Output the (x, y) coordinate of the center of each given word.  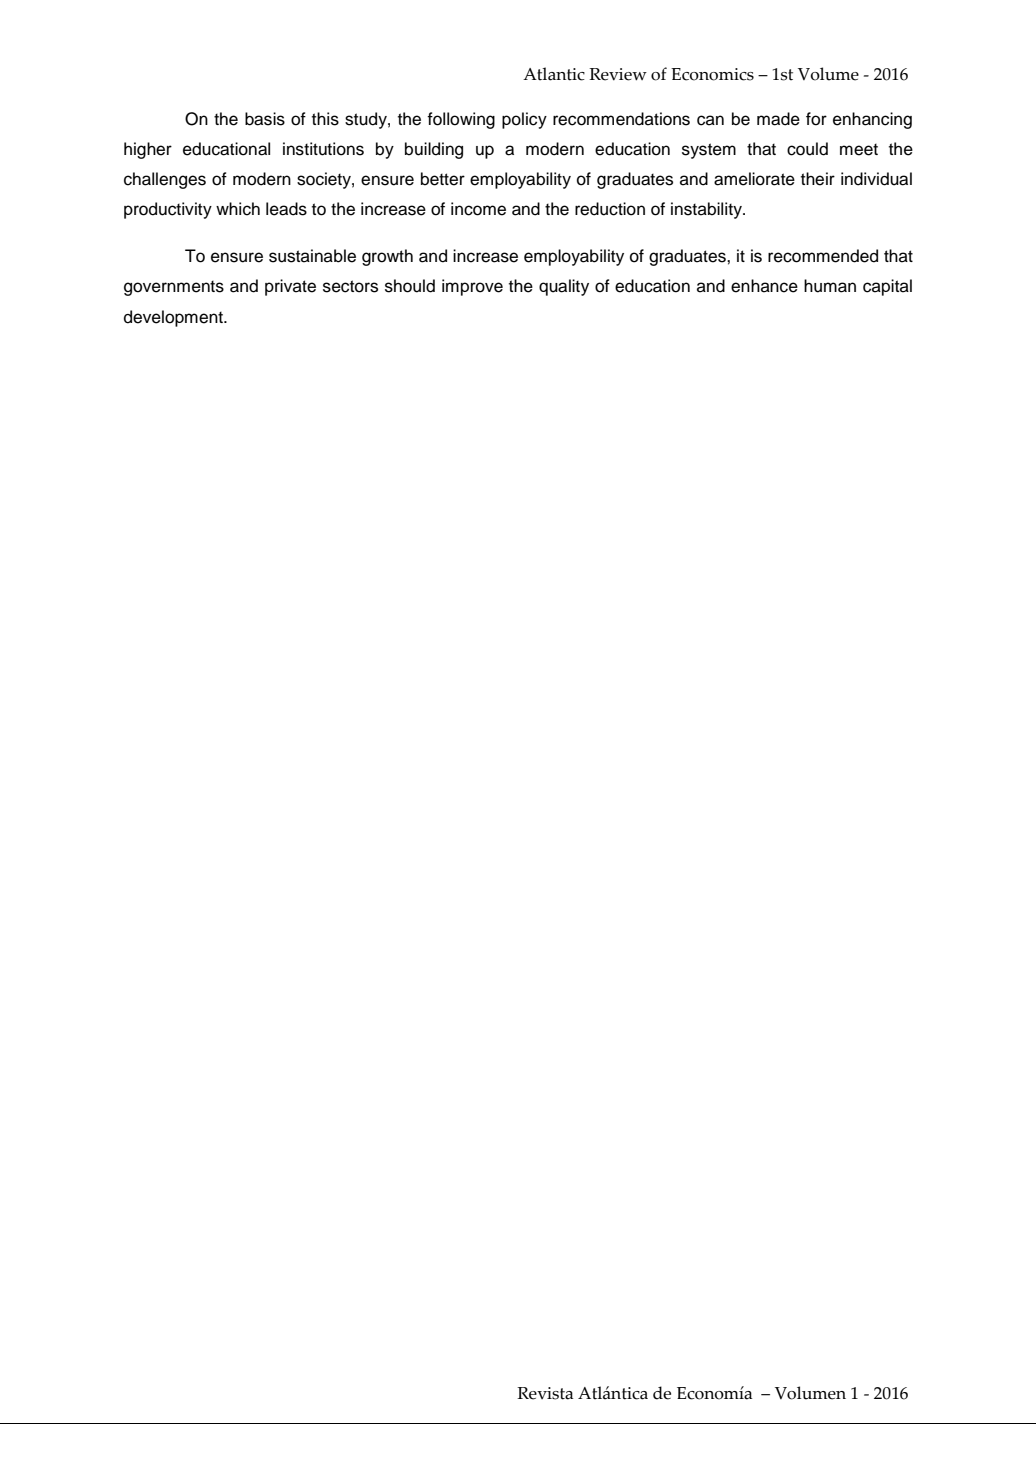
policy (524, 120)
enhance (764, 286)
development (174, 318)
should (410, 286)
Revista (545, 1393)
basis (265, 119)
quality (564, 287)
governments (174, 288)
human (830, 286)
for (816, 119)
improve (472, 287)
